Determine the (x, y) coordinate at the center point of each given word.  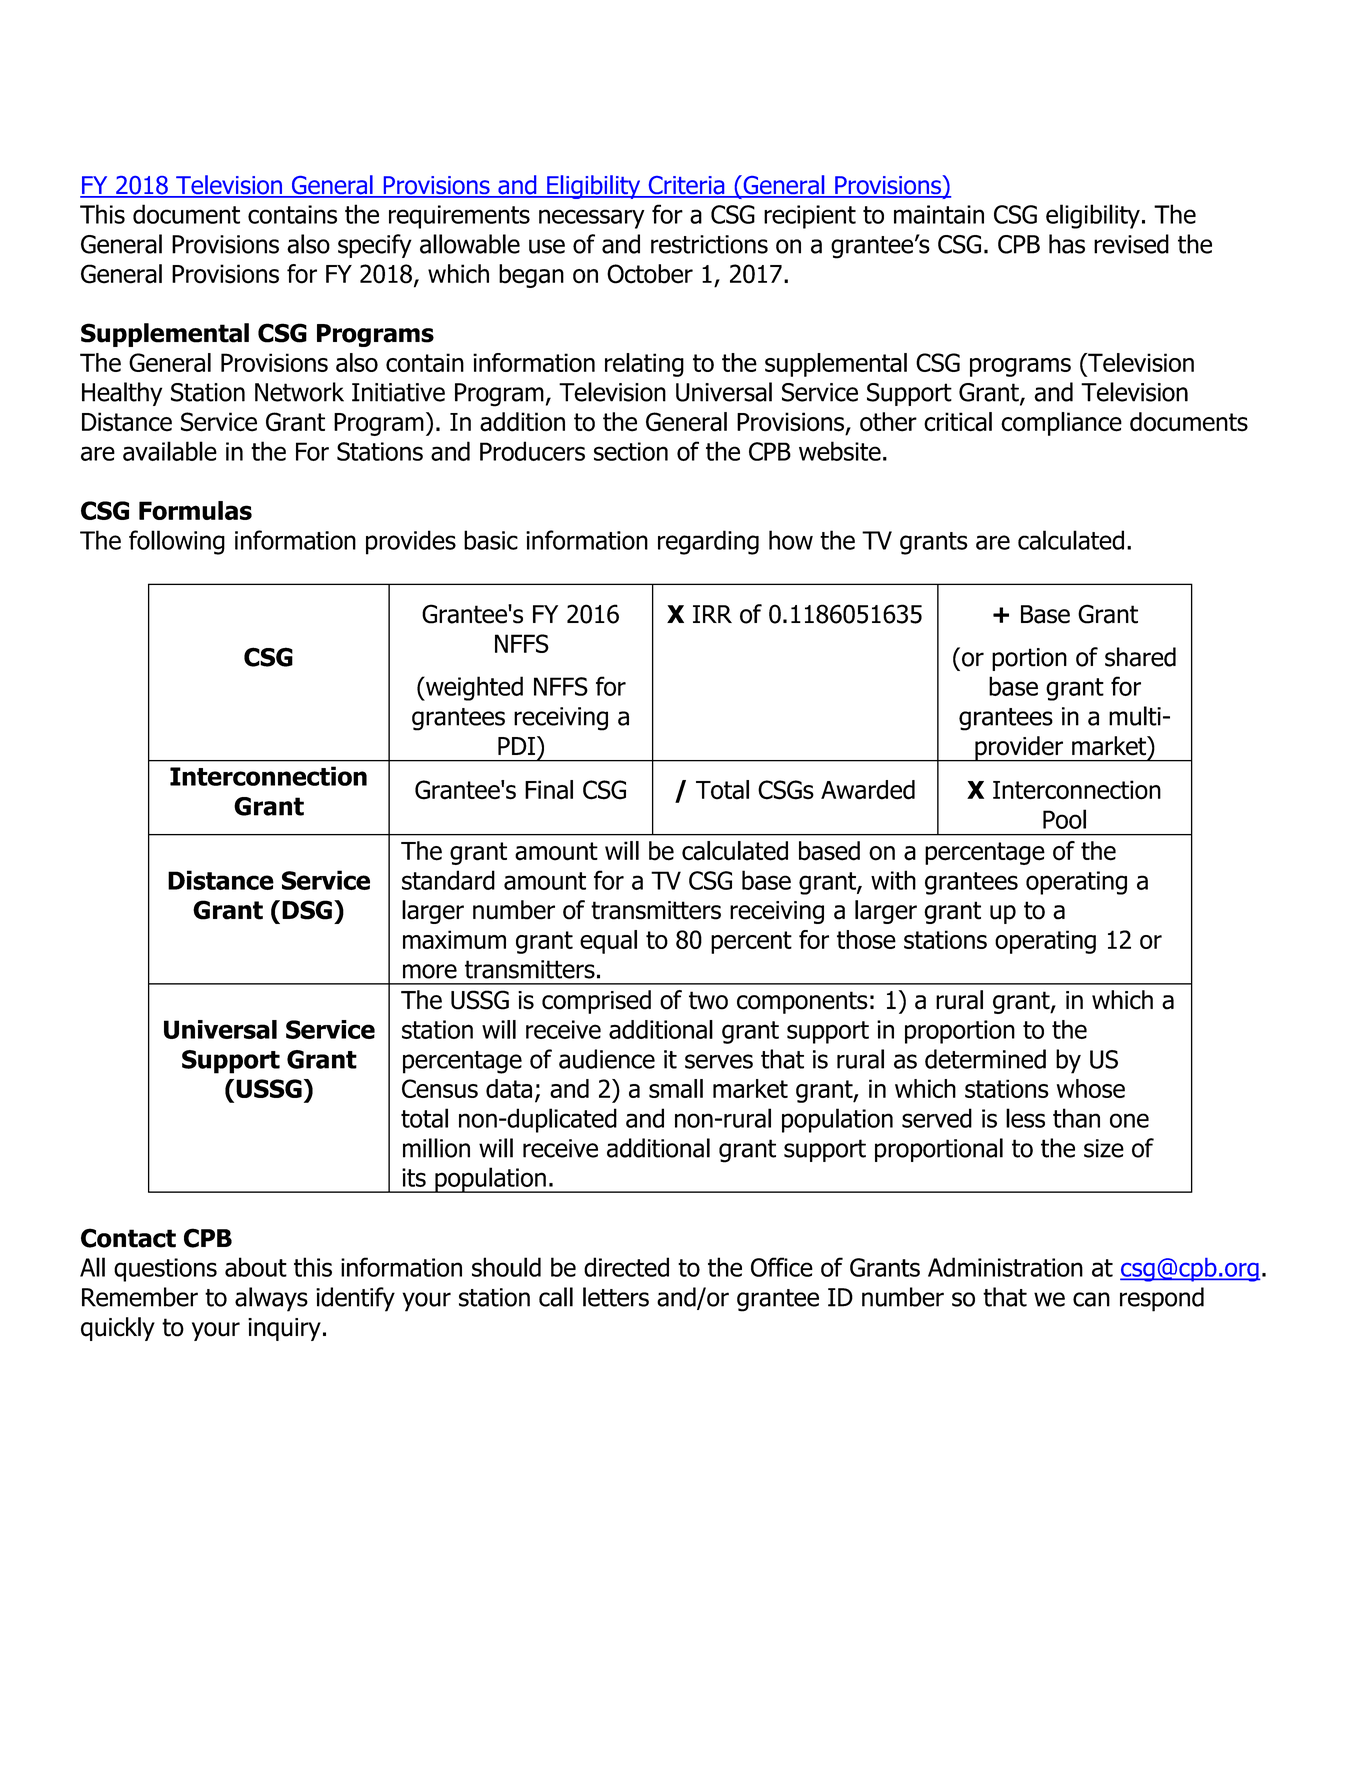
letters (616, 1297)
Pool (1064, 819)
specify (375, 246)
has (1067, 244)
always (271, 1299)
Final (549, 790)
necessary (592, 219)
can (1091, 1299)
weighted (473, 688)
